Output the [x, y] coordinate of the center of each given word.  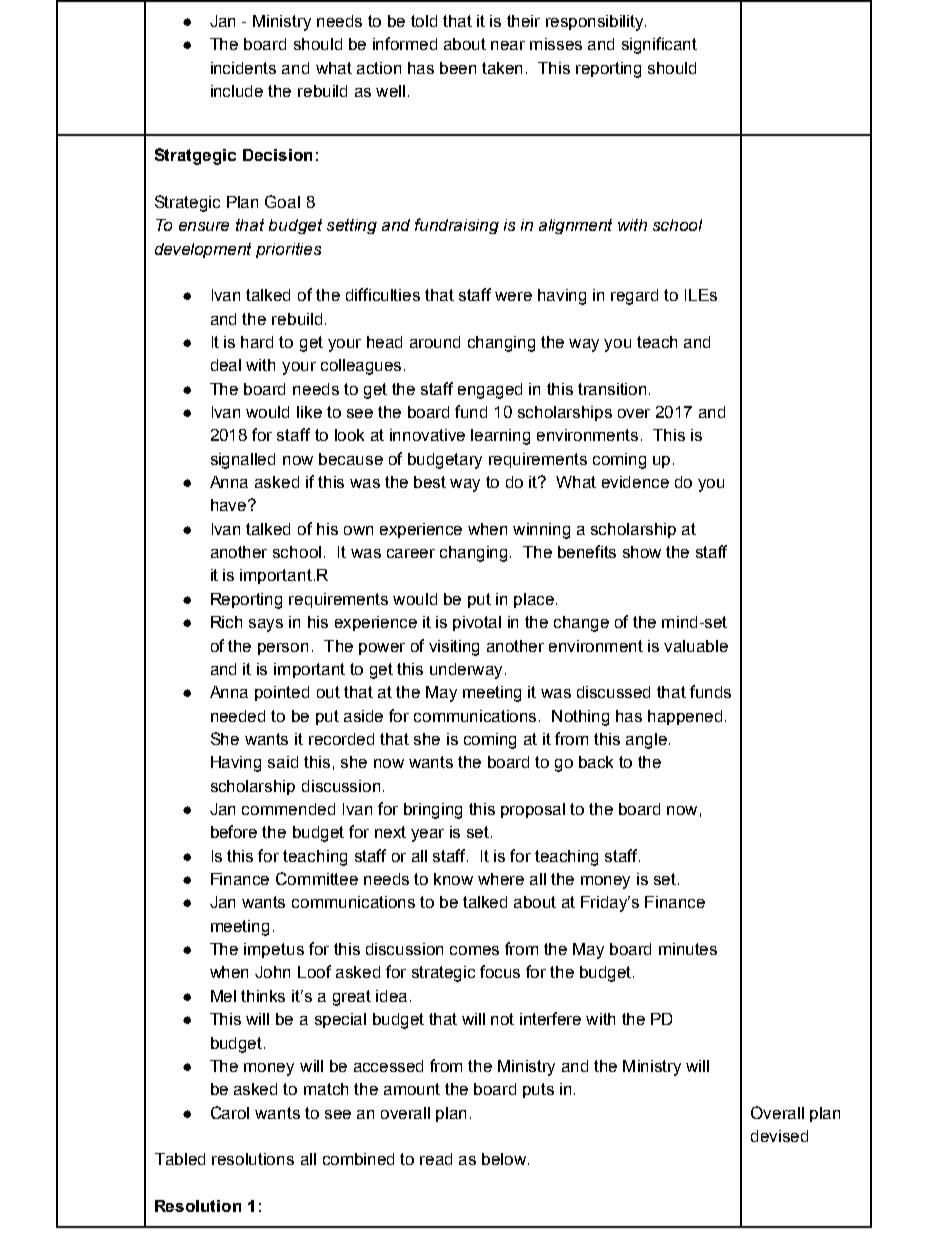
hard [257, 342]
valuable [696, 646]
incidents [243, 68]
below [504, 1159]
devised [779, 1136]
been [458, 68]
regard [634, 297]
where [501, 879]
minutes [688, 949]
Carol [230, 1112]
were [513, 296]
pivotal [477, 623]
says [266, 625]
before [234, 831]
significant [659, 45]
